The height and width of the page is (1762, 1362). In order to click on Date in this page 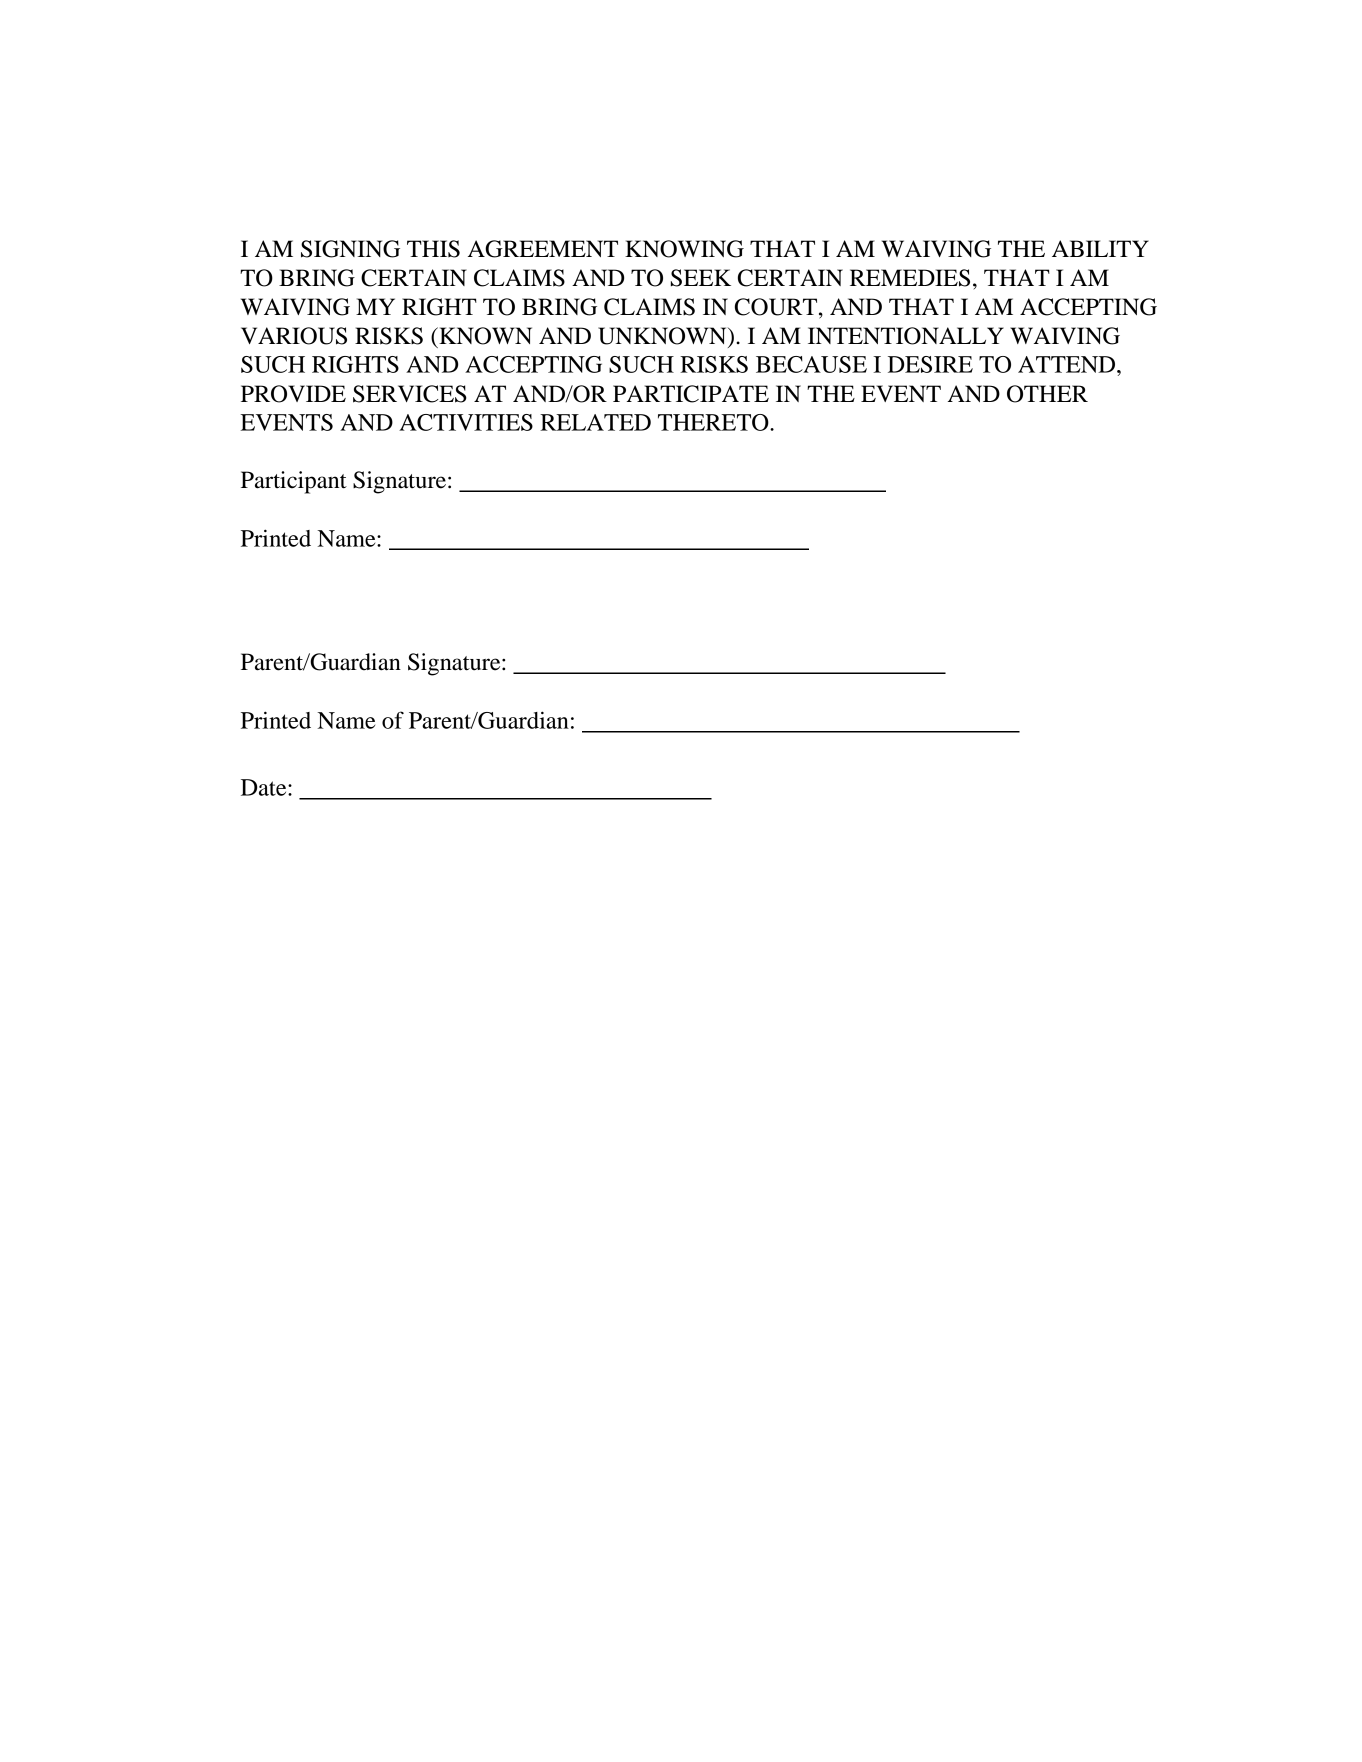, I will do `click(265, 787)`.
